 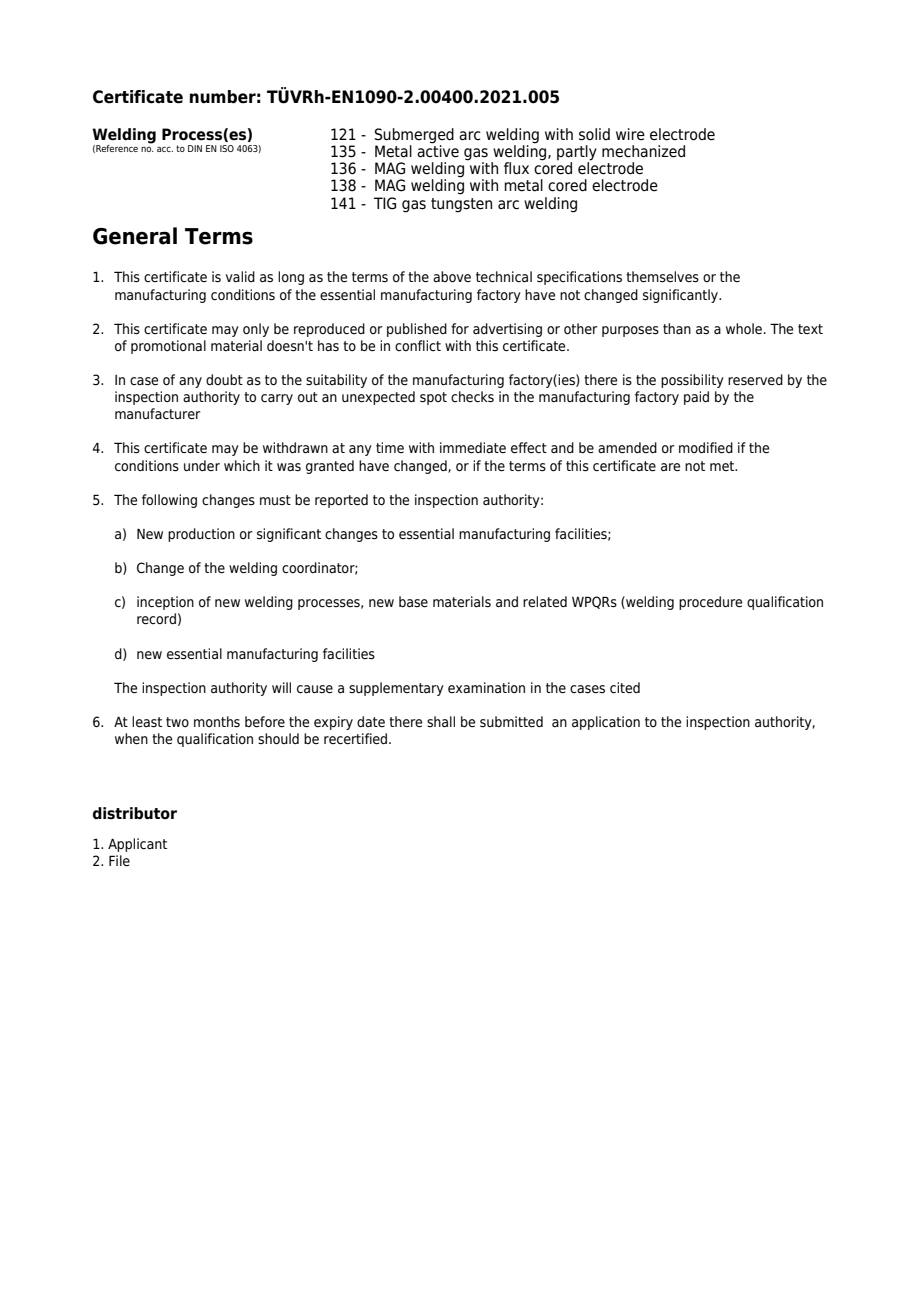 I want to click on ISO, so click(x=227, y=148).
